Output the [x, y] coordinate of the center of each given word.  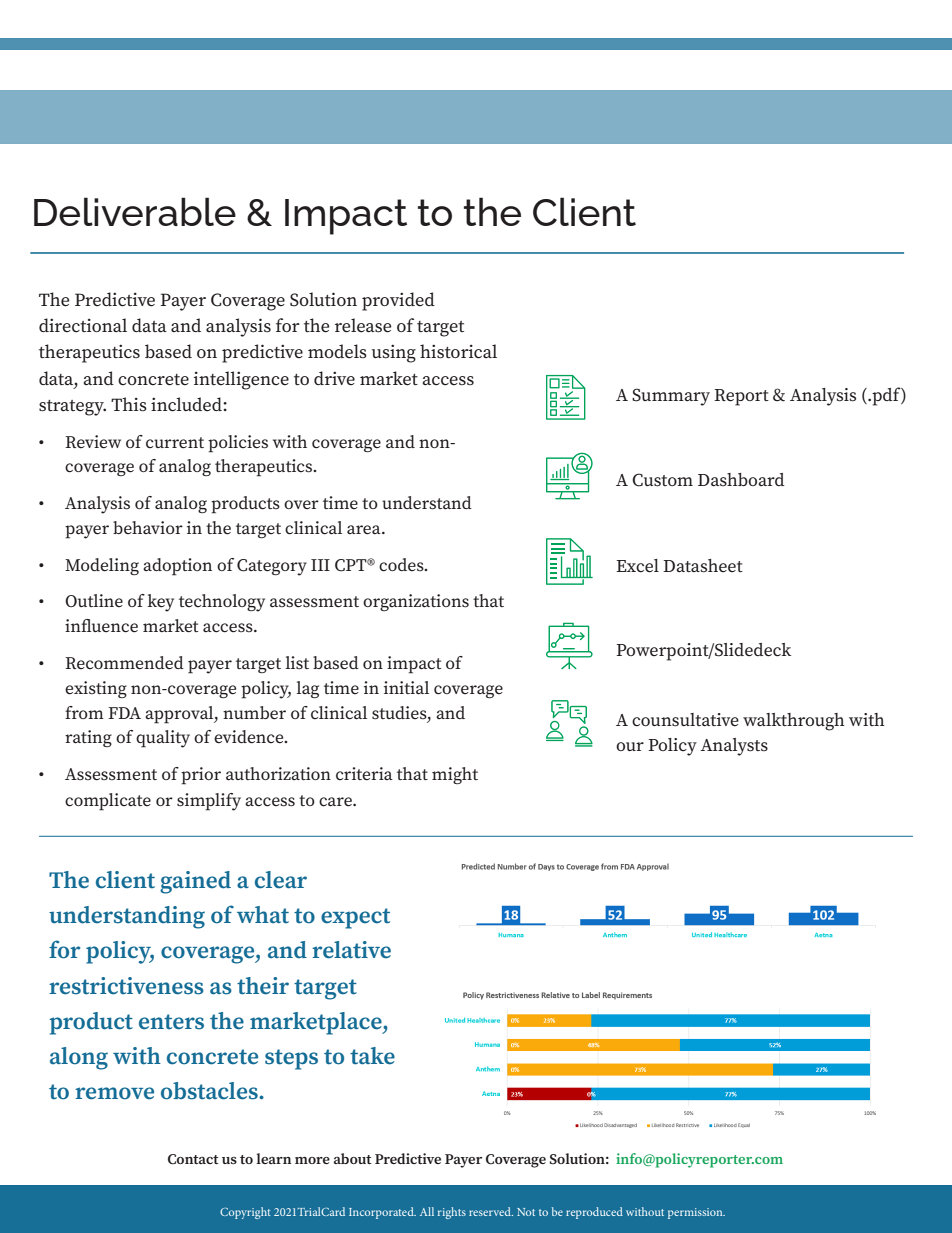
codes [402, 565]
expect [355, 918]
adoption [177, 567]
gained [195, 882]
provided [398, 301]
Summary [671, 397]
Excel [637, 566]
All [427, 1211]
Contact [193, 1159]
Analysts [734, 747]
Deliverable [135, 211]
